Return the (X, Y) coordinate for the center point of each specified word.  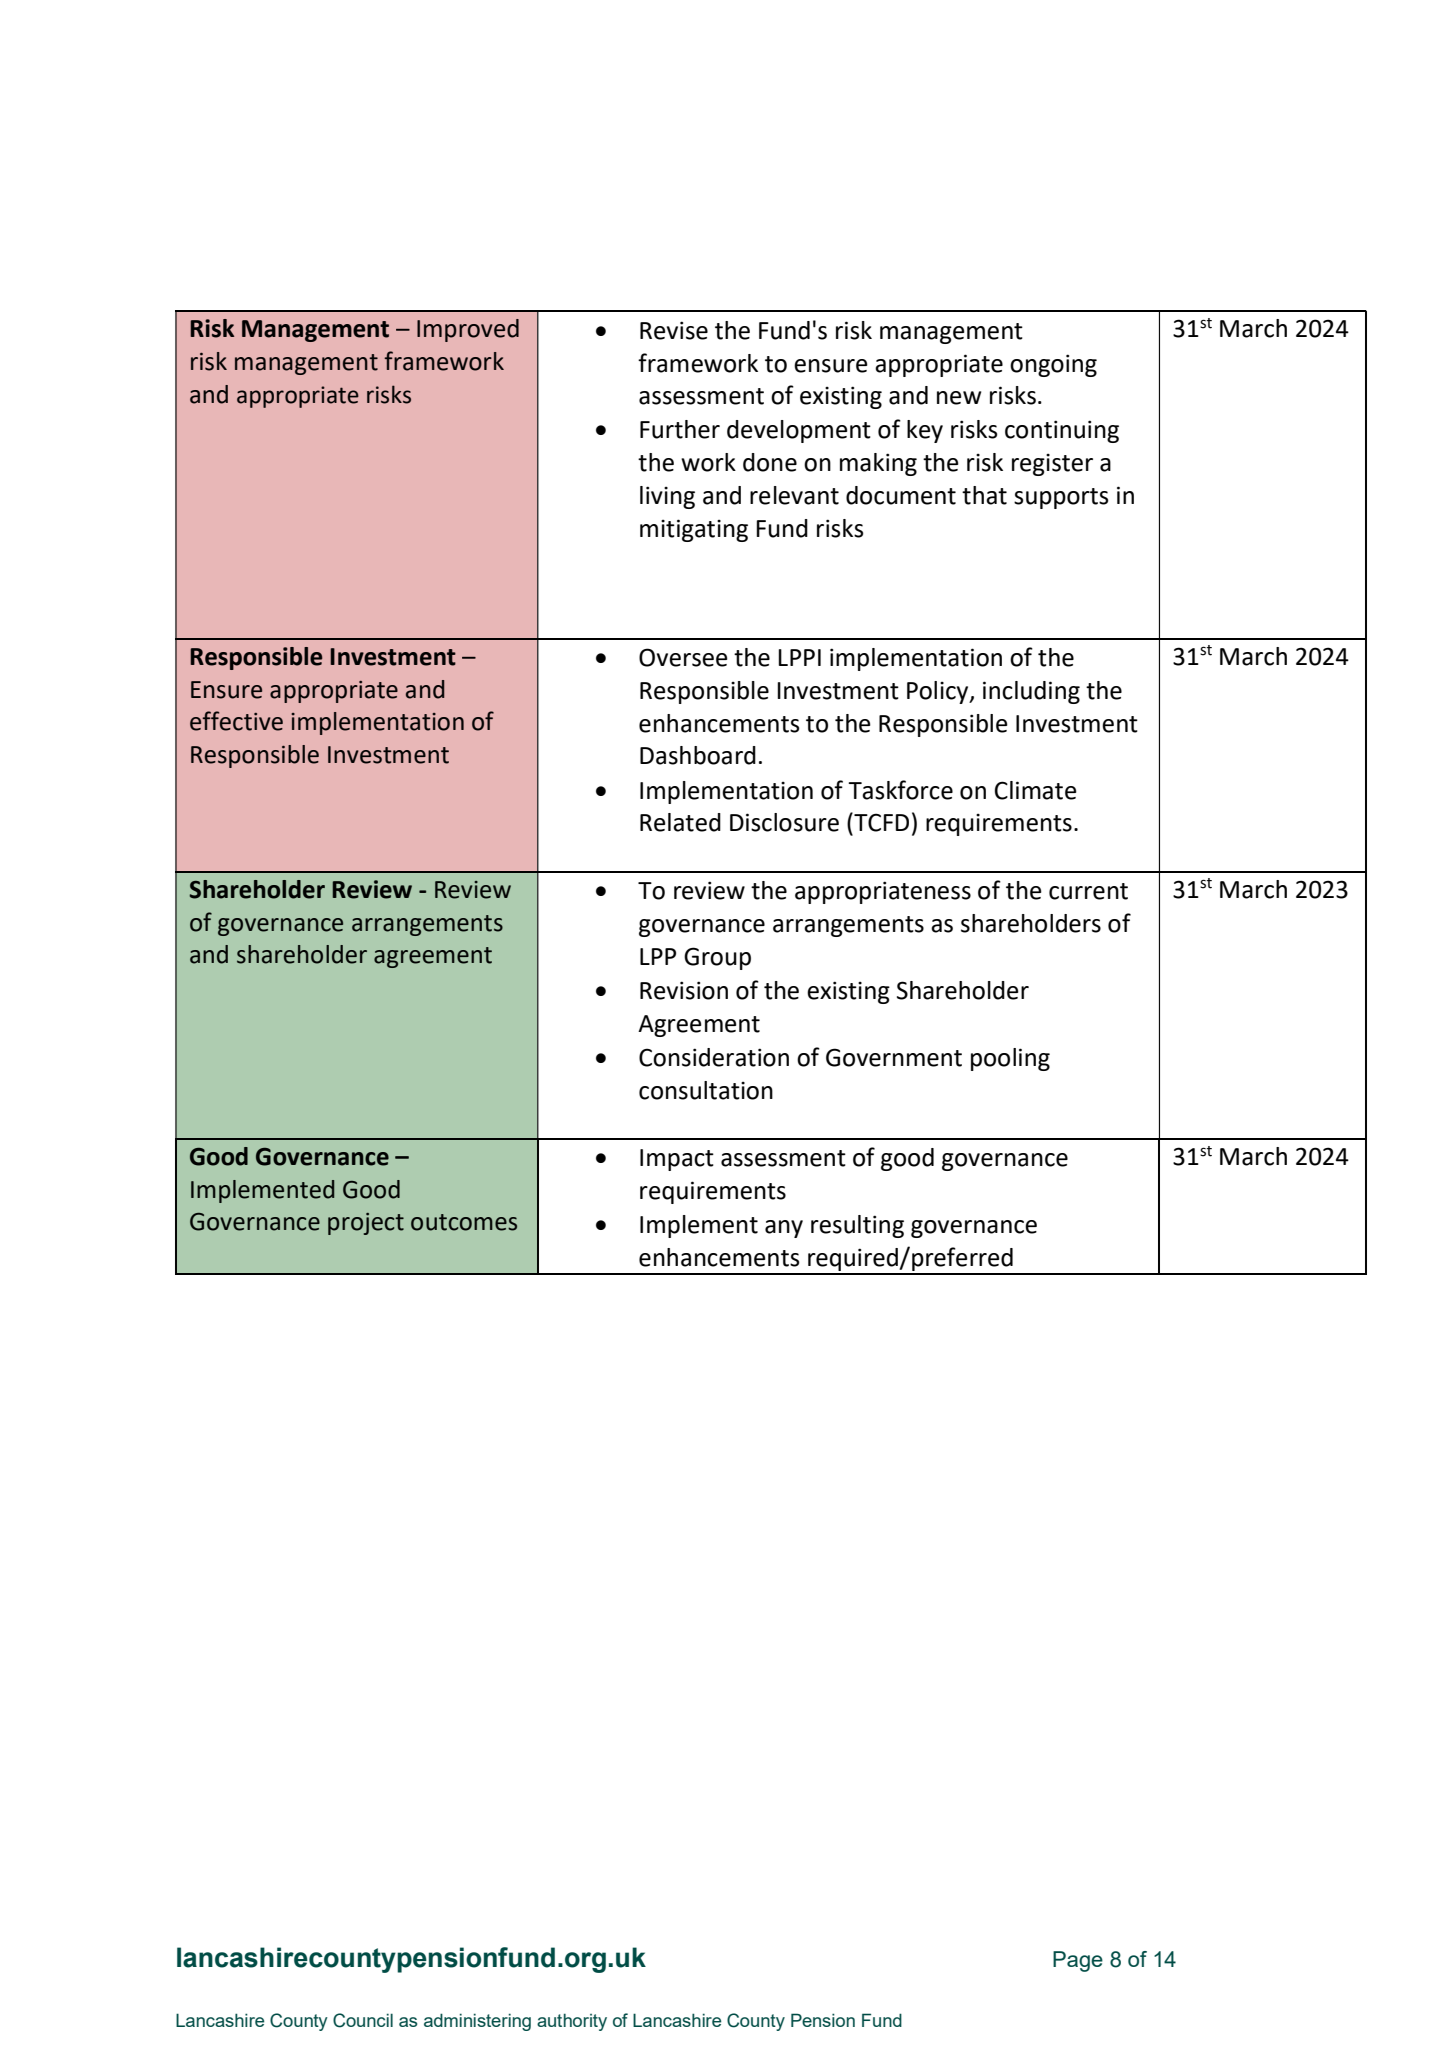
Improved (468, 330)
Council (363, 2020)
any (784, 1229)
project (366, 1224)
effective (236, 721)
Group (717, 958)
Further (680, 429)
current (1088, 891)
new (959, 398)
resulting (857, 1226)
